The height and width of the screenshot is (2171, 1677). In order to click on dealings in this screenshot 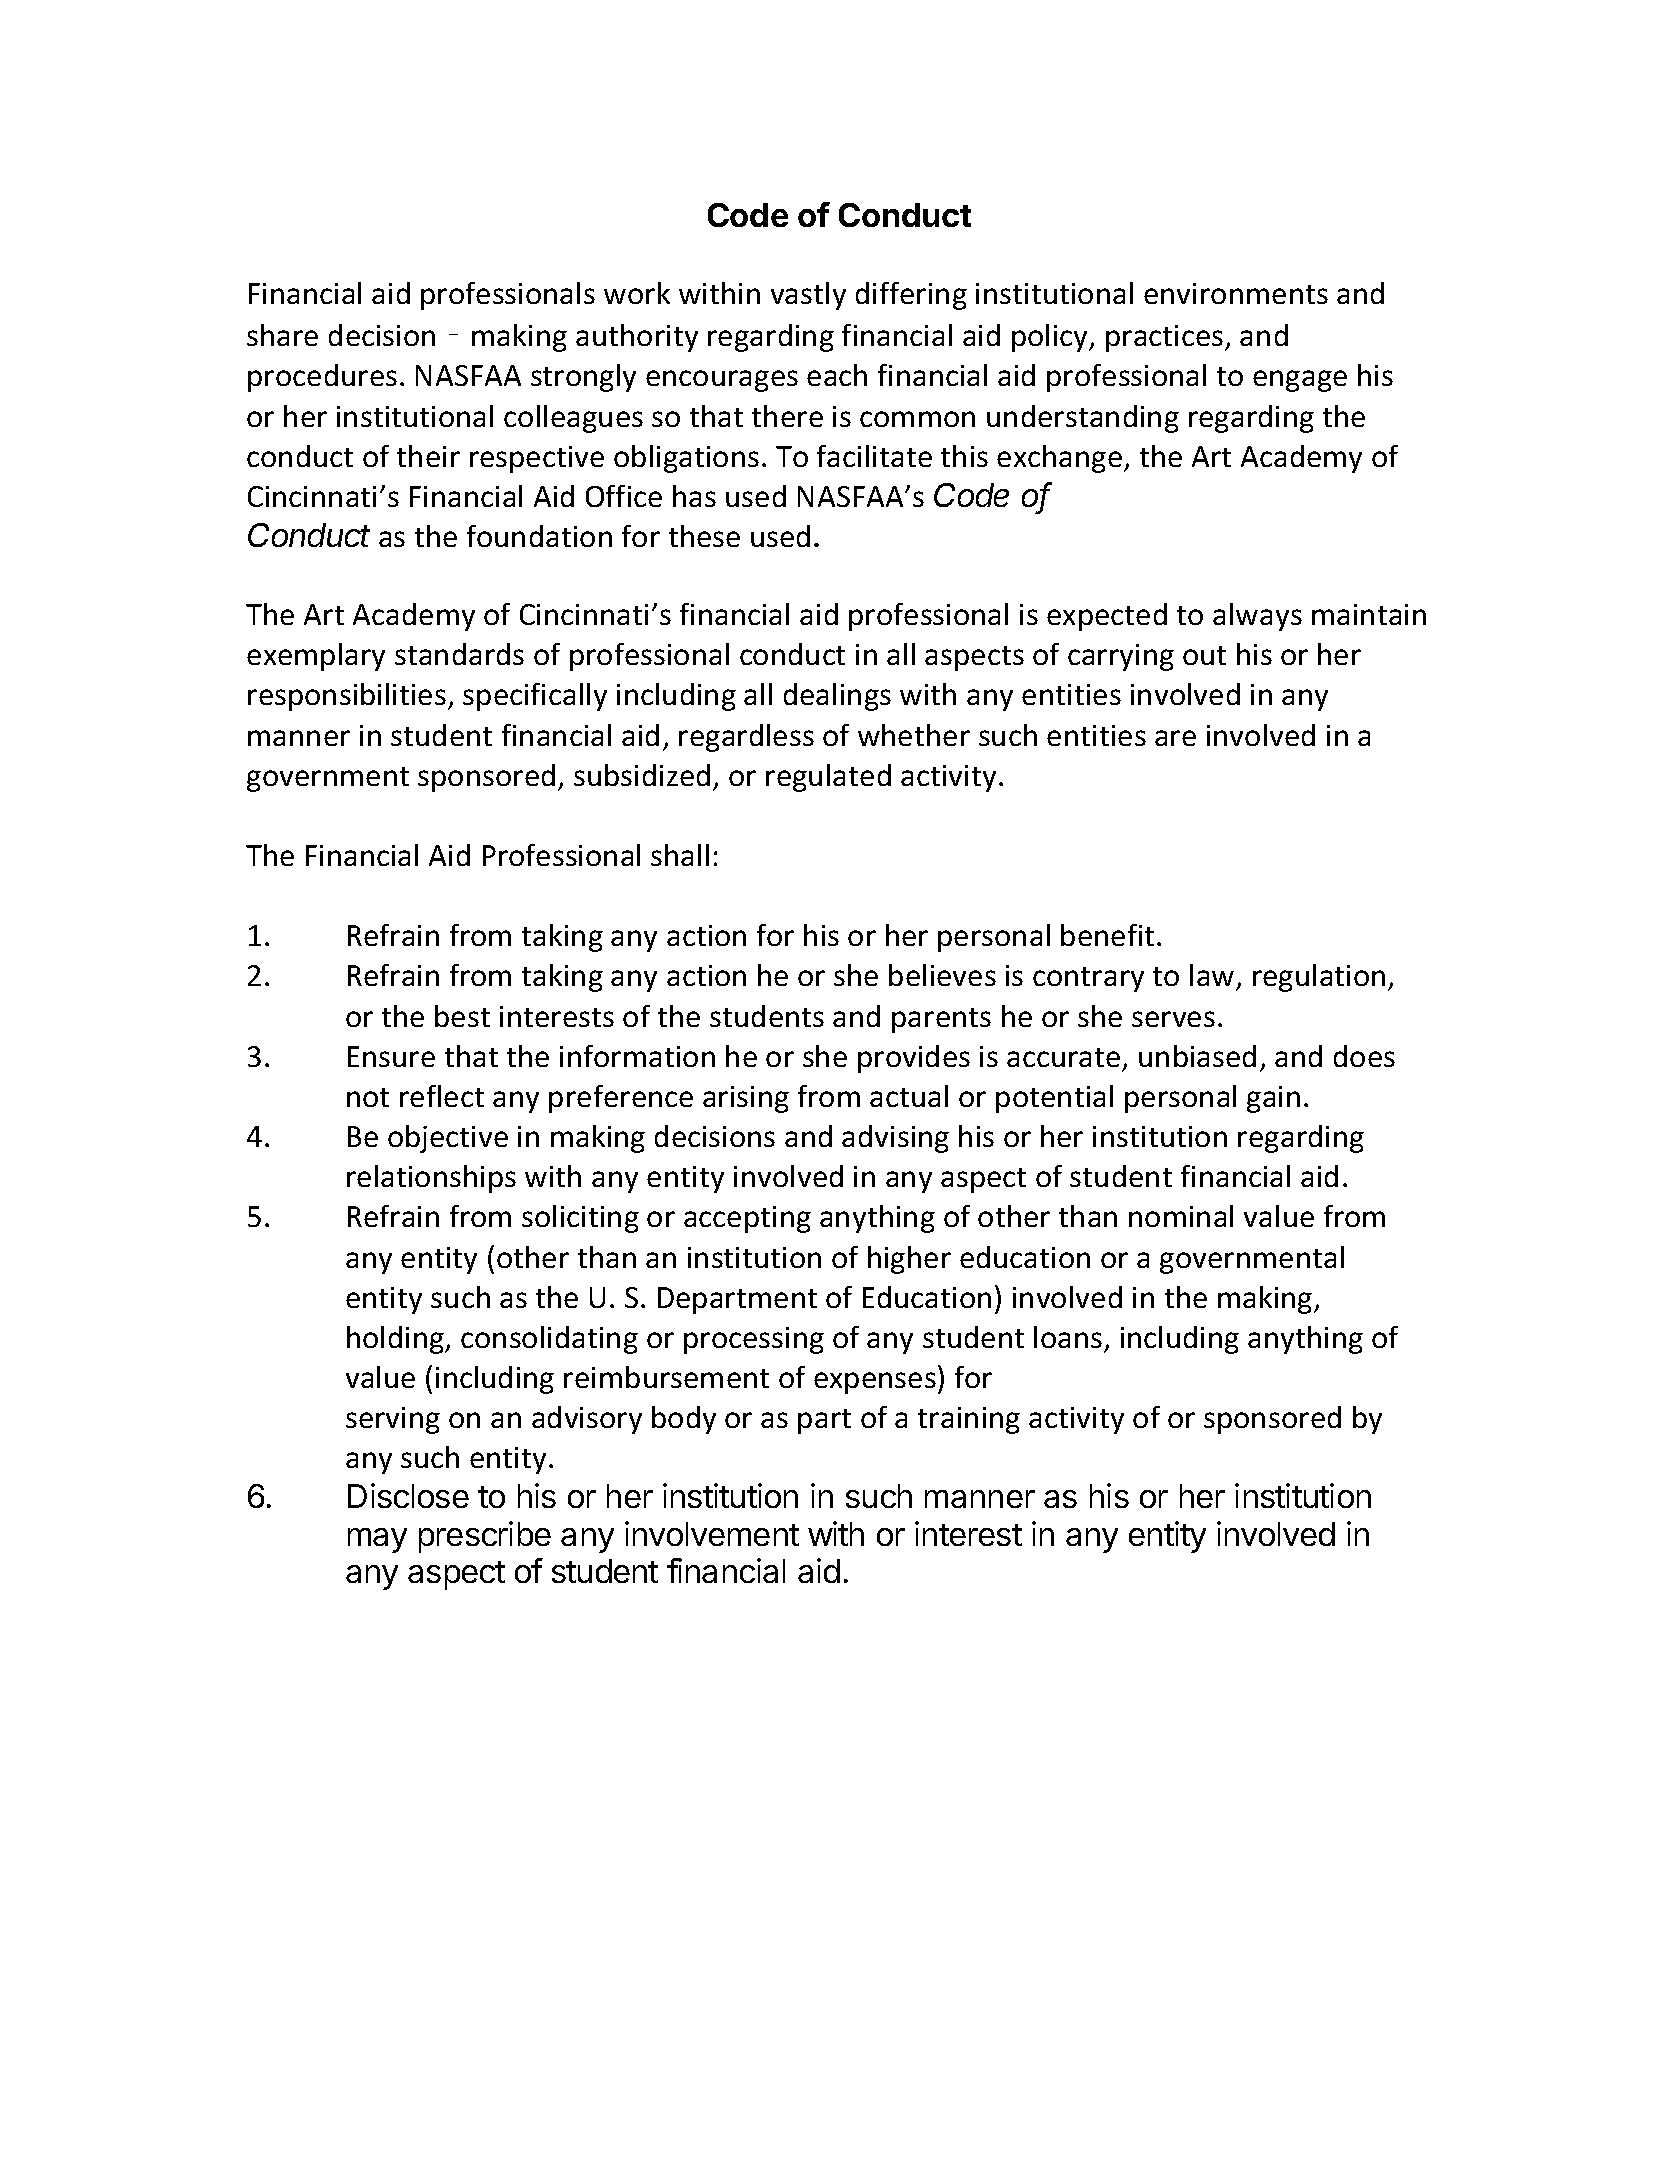, I will do `click(837, 697)`.
